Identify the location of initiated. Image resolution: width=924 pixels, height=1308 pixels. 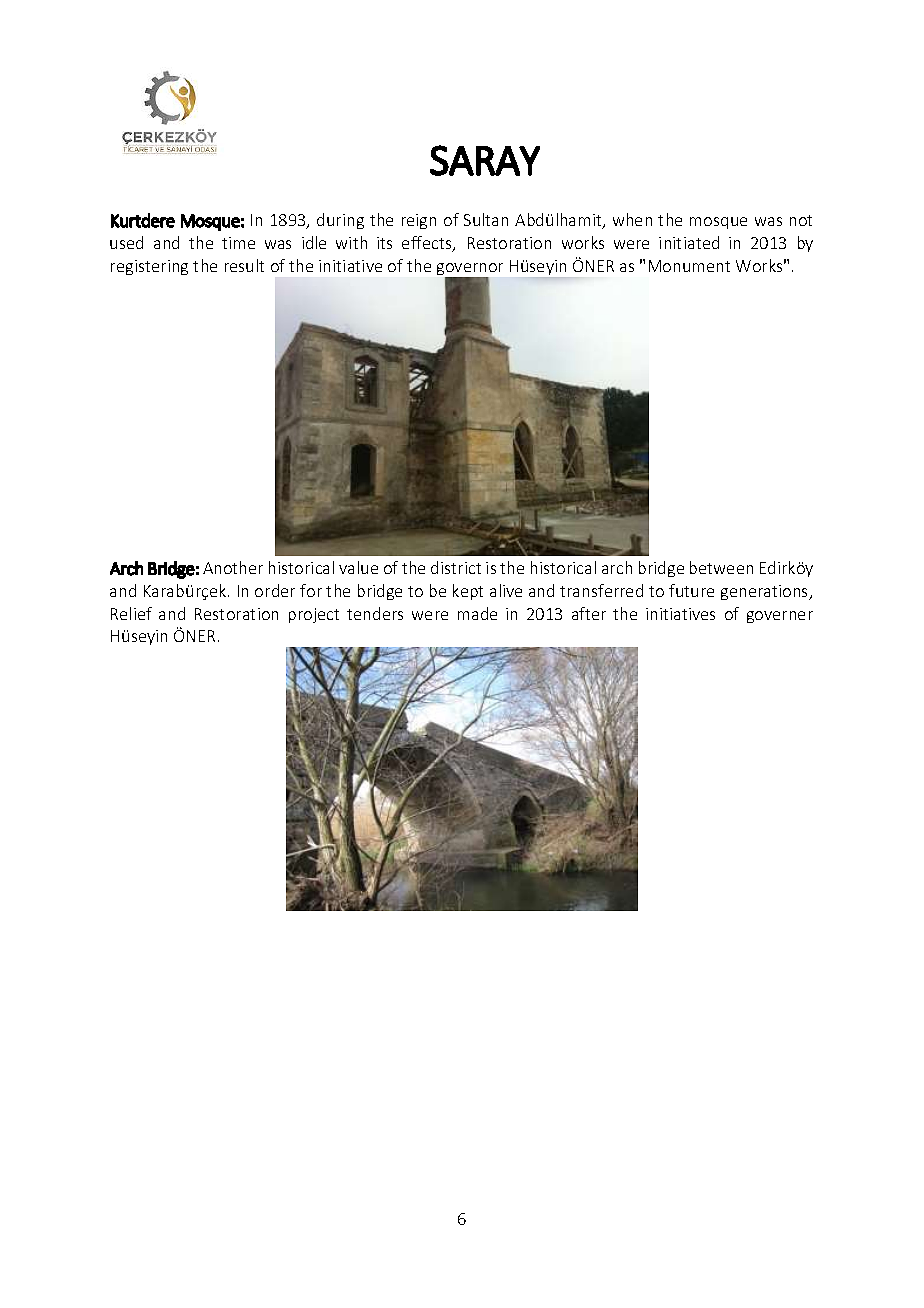
(689, 242).
